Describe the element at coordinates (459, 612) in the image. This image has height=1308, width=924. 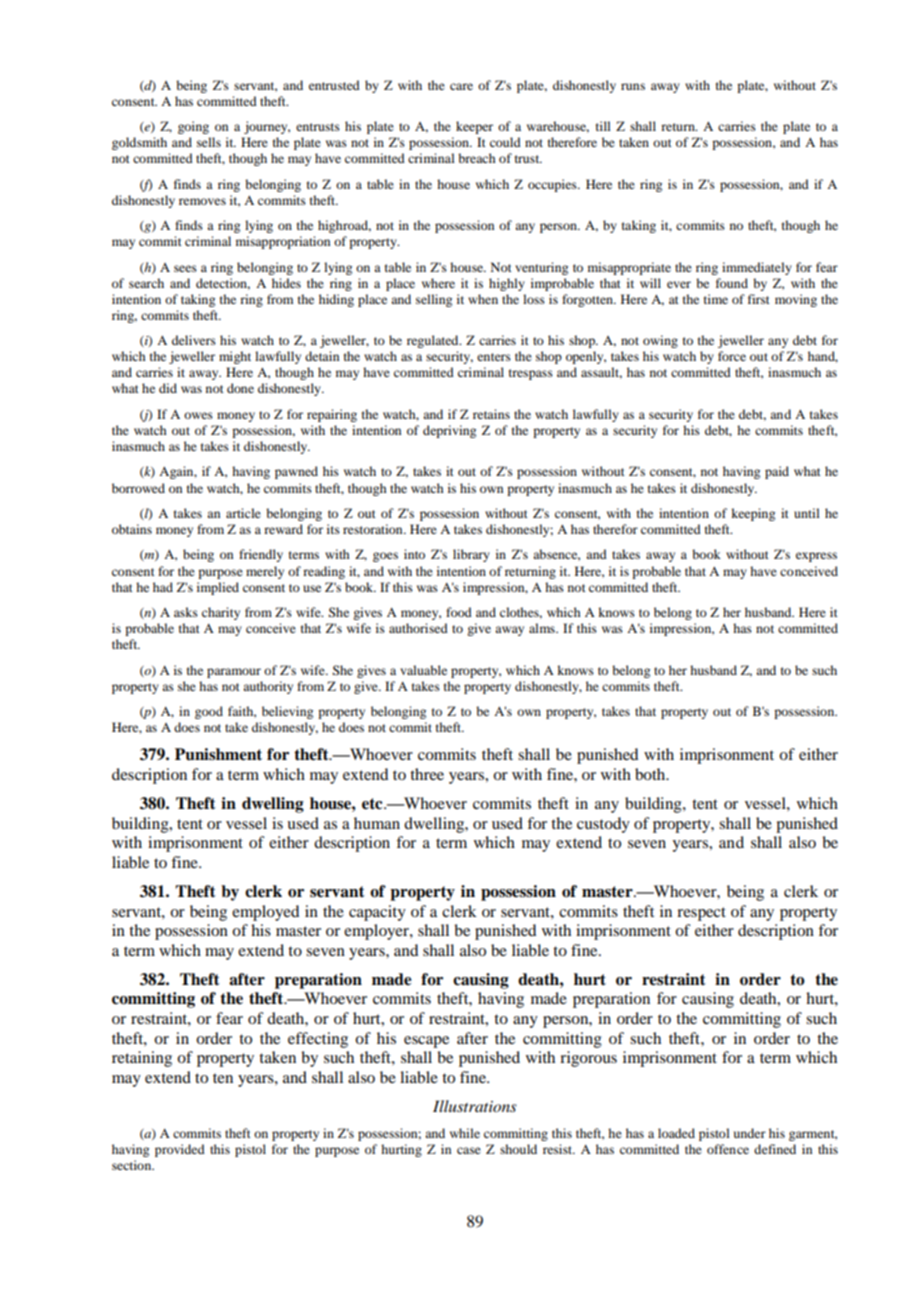
I see `food` at that location.
